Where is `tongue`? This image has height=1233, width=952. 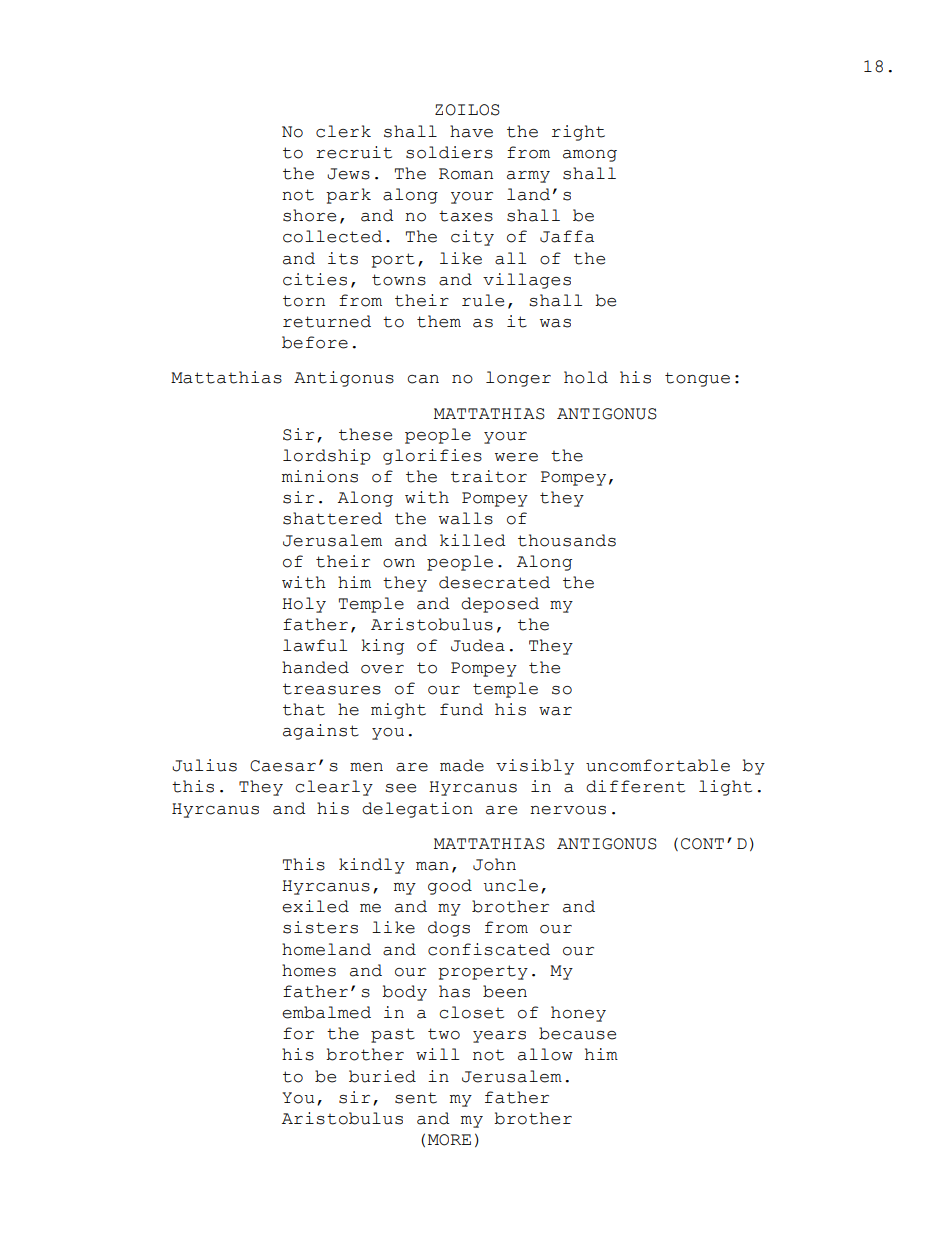 tongue is located at coordinates (697, 379).
